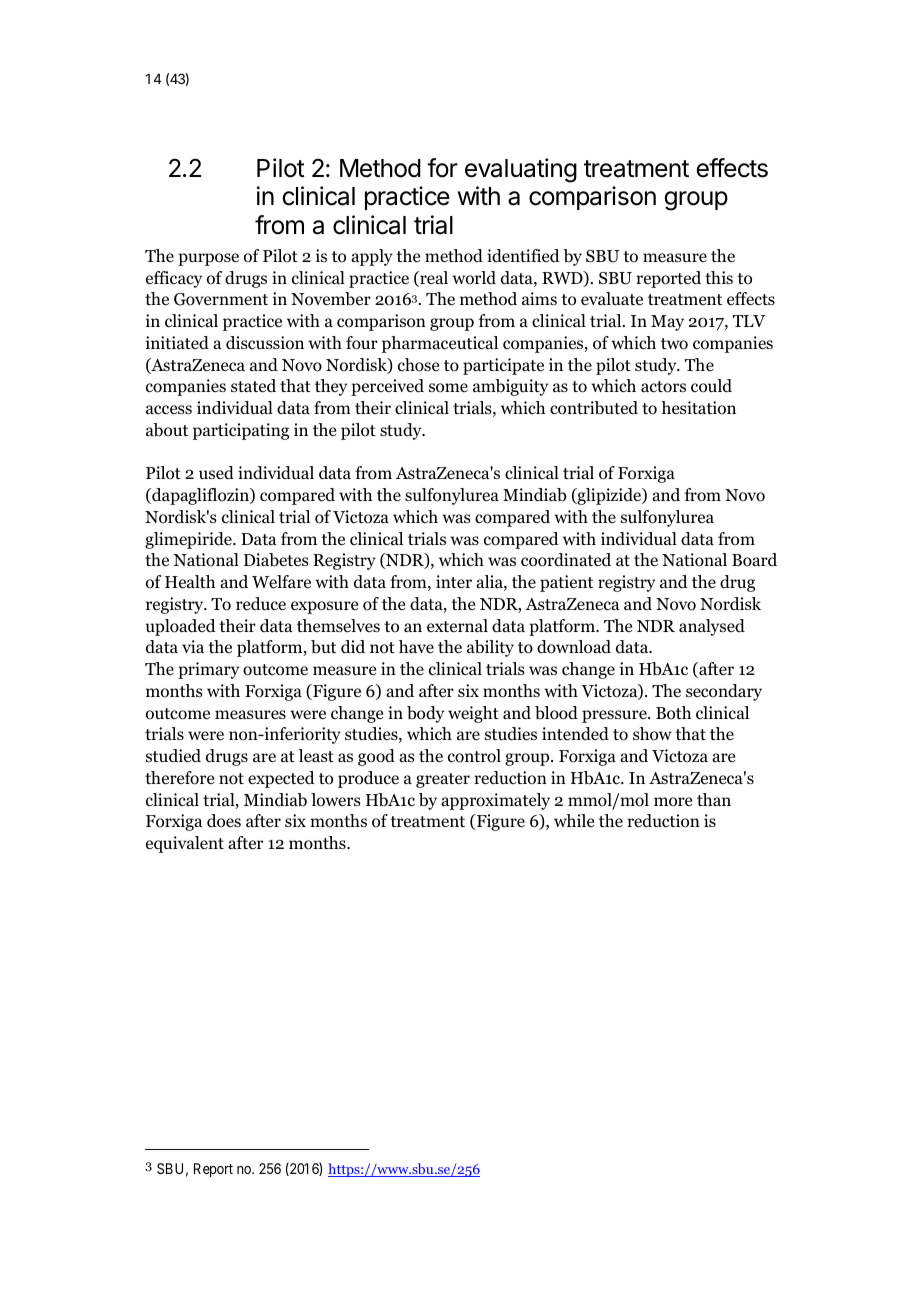  I want to click on does, so click(224, 821).
